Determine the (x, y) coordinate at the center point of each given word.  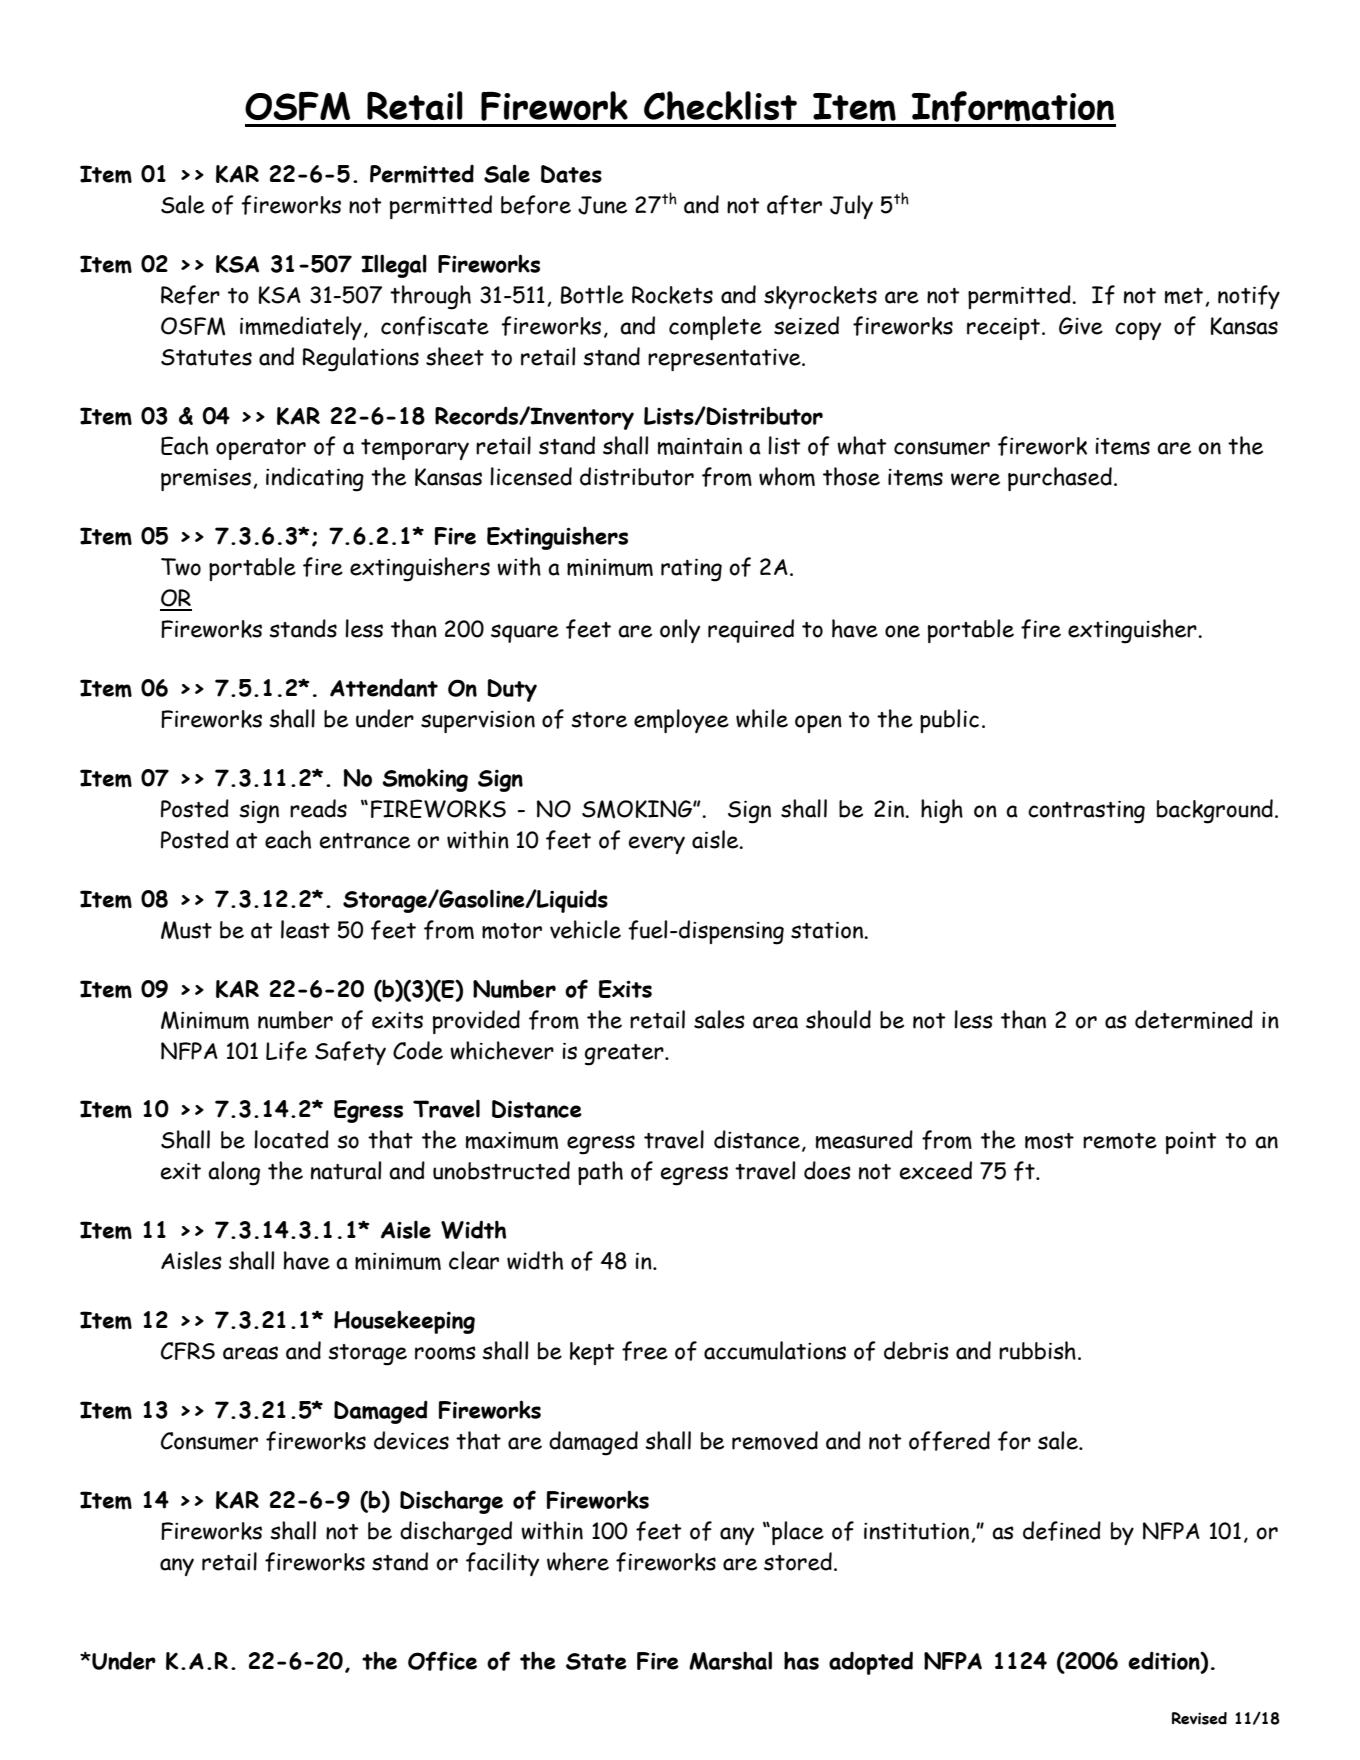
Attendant (384, 687)
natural (346, 1170)
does (827, 1170)
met (1184, 296)
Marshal (730, 1660)
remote (1120, 1141)
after (794, 205)
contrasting (1086, 812)
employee (681, 721)
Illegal (394, 266)
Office (442, 1661)
